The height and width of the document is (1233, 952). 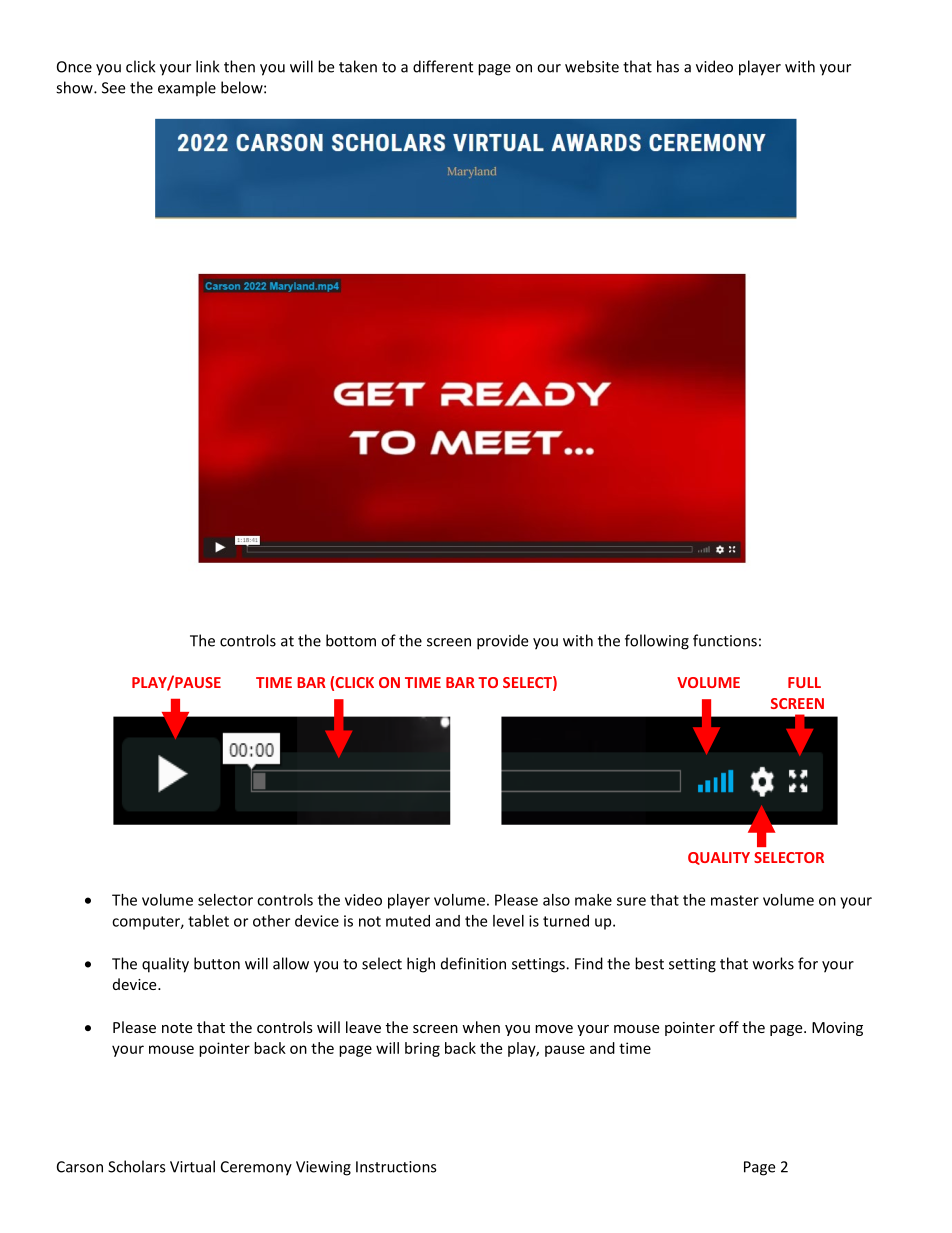 I want to click on muted, so click(x=408, y=921).
